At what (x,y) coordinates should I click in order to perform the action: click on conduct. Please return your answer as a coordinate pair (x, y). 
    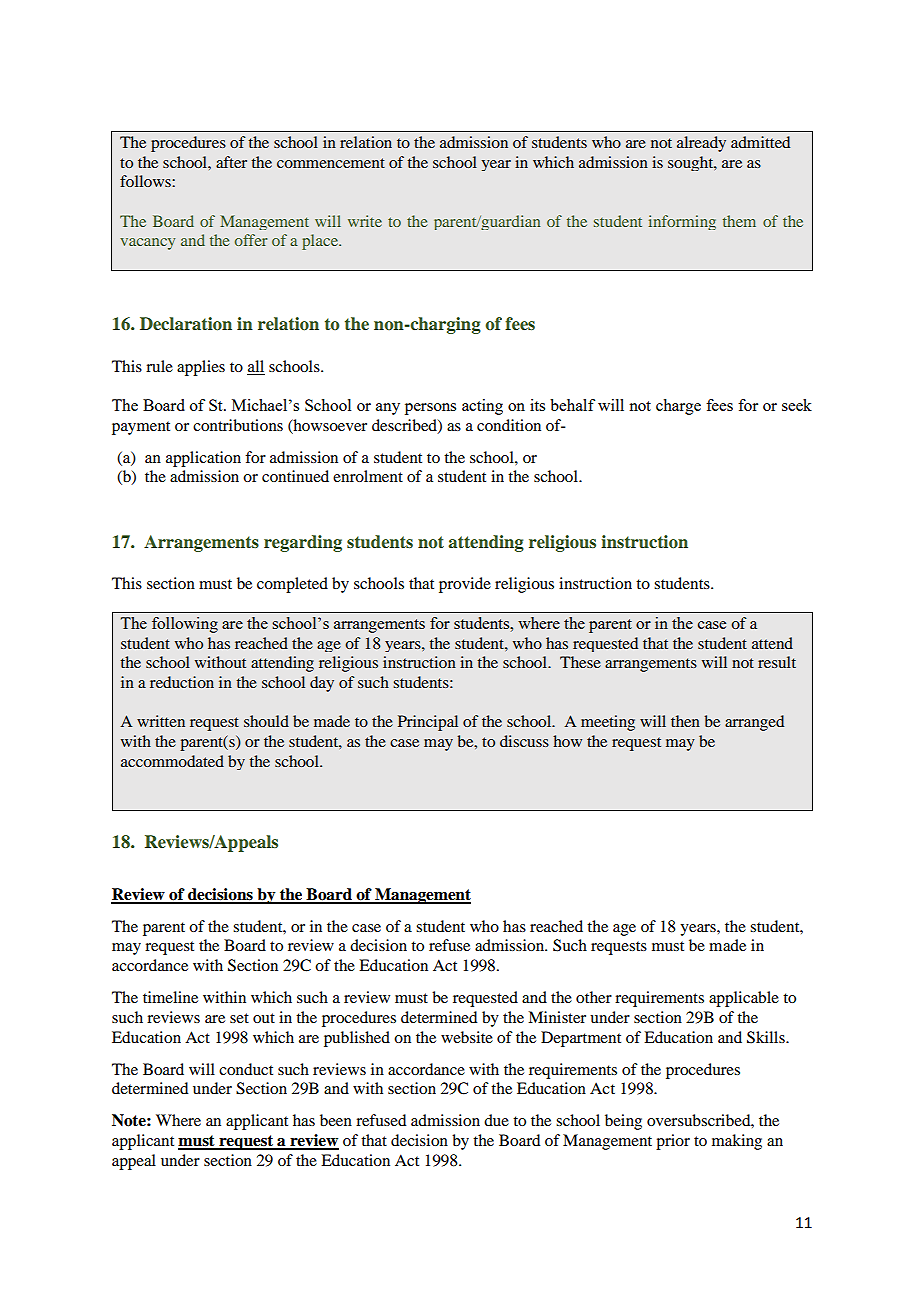
    Looking at the image, I should click on (246, 1069).
